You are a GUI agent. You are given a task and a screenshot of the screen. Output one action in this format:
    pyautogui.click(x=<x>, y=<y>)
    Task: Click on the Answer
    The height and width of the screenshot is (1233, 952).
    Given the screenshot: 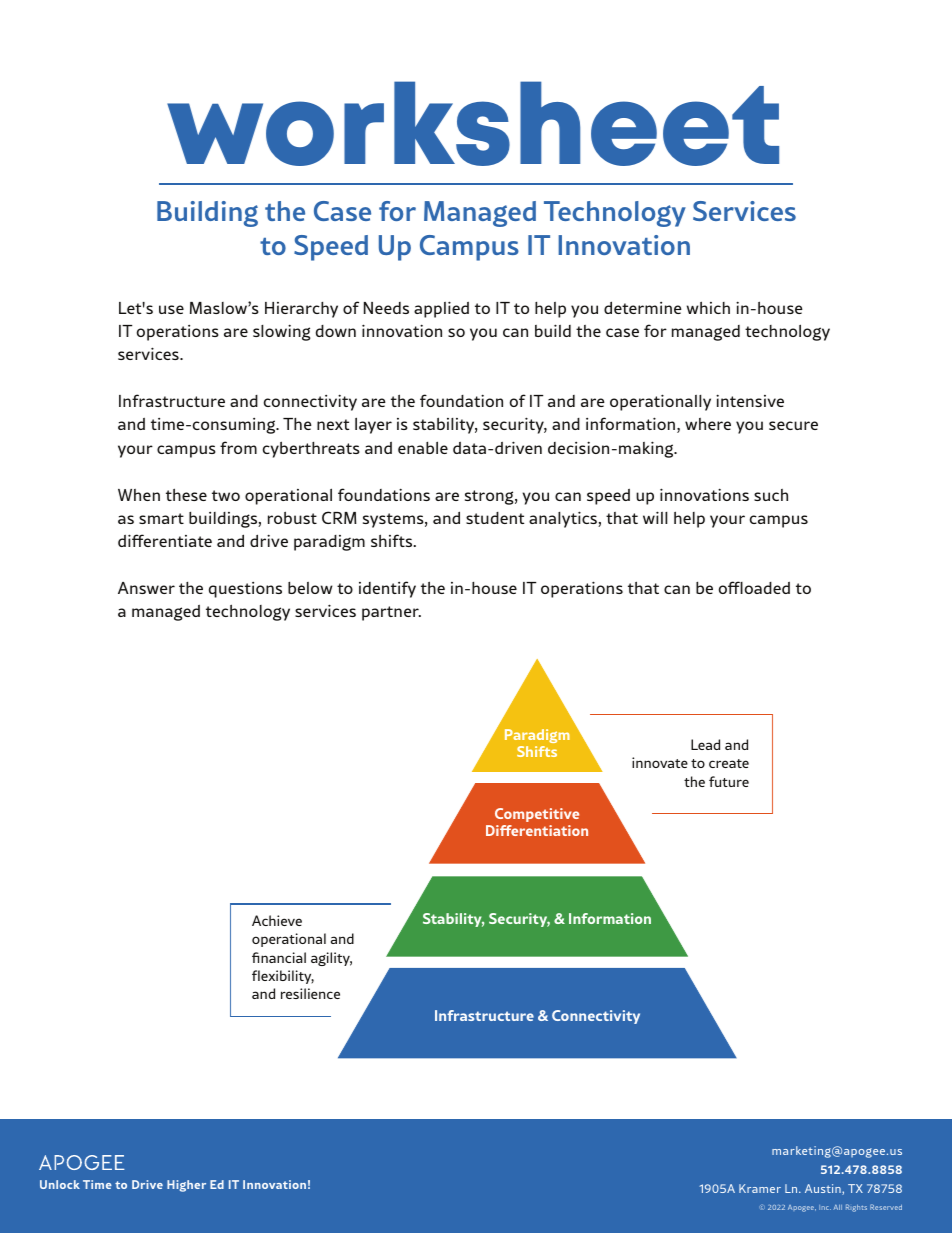 What is the action you would take?
    pyautogui.click(x=146, y=588)
